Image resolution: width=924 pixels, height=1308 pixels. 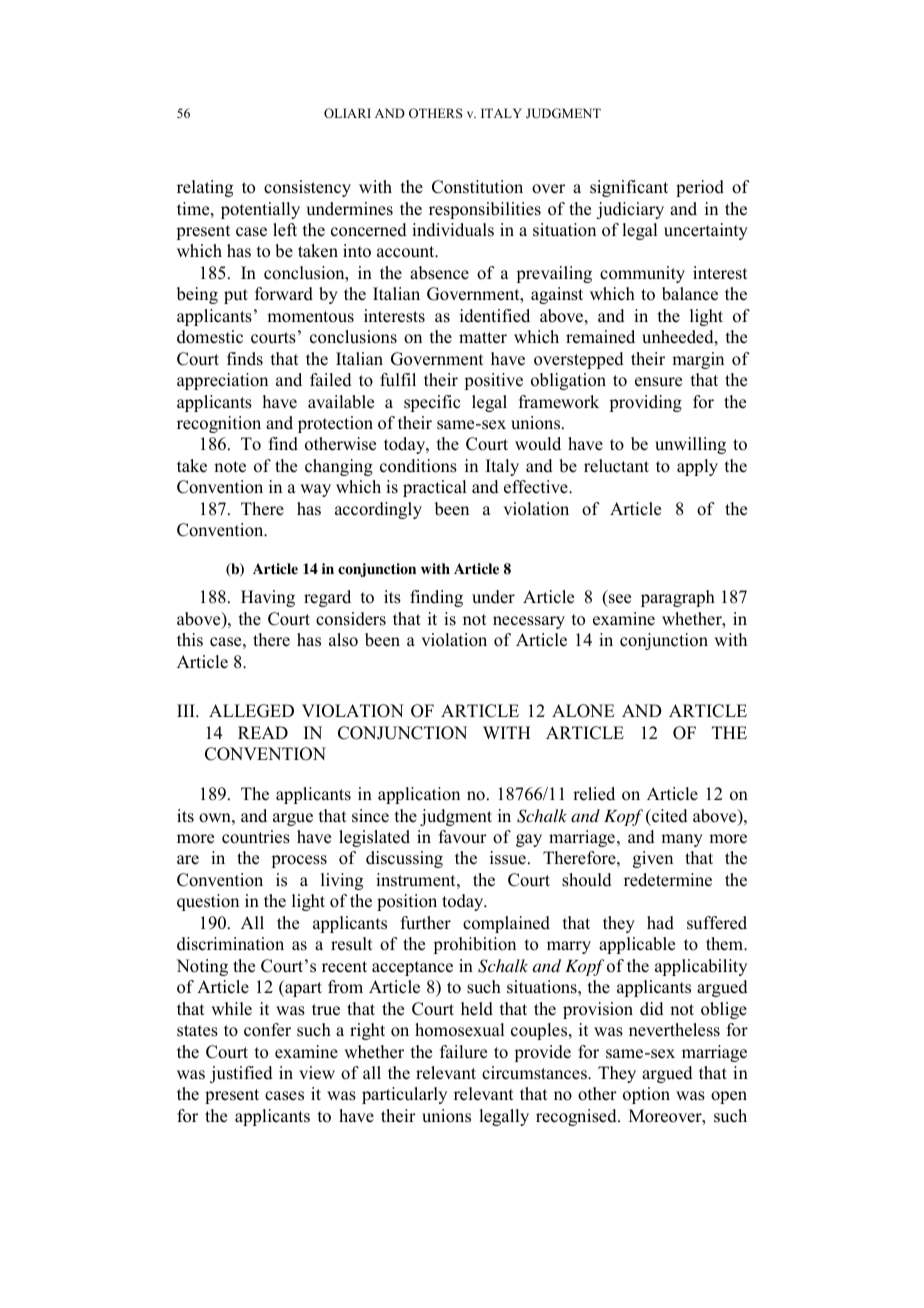 I want to click on necessary, so click(x=529, y=622).
